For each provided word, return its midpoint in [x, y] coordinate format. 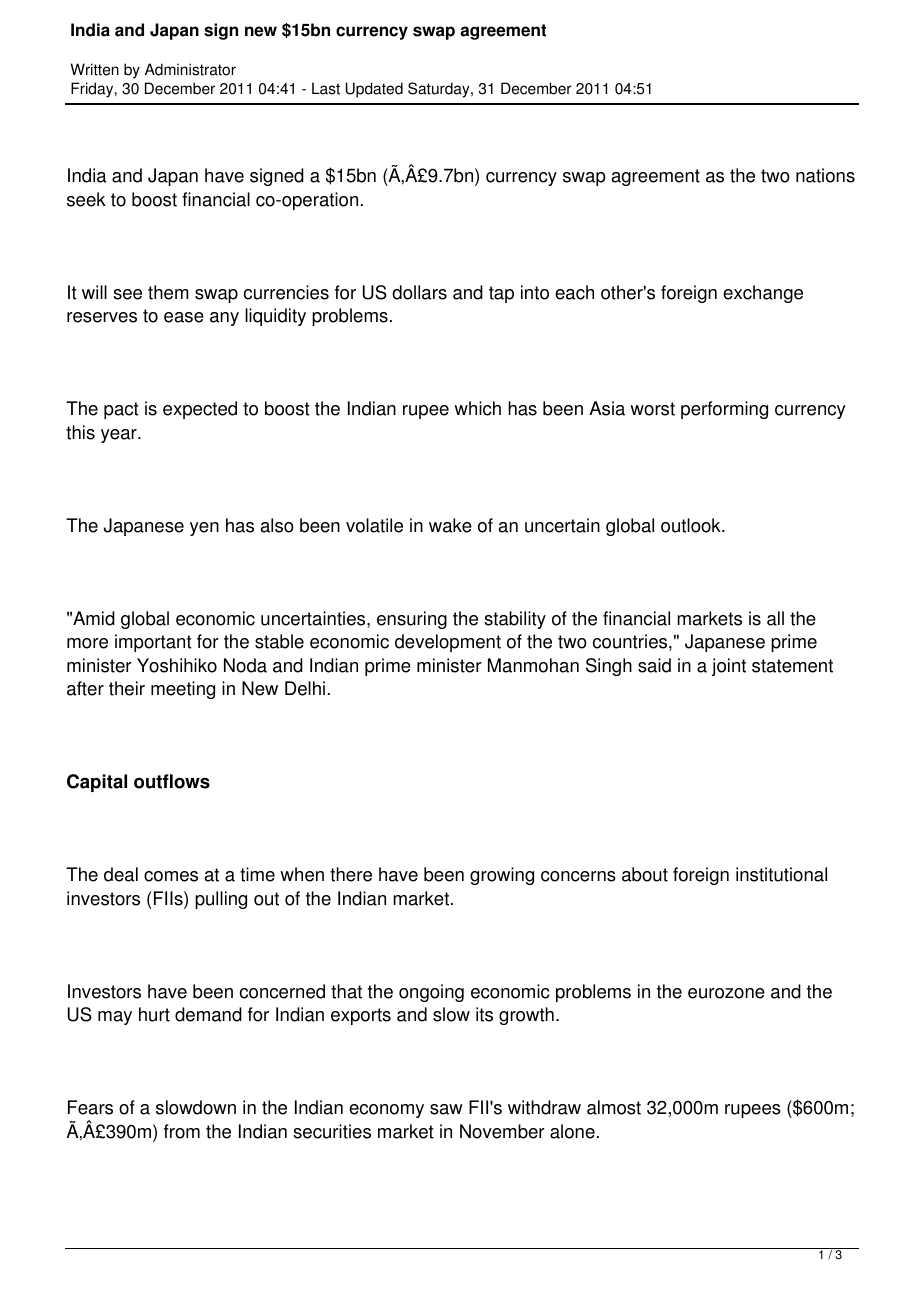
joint [729, 667]
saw [446, 1109]
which [477, 408]
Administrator [190, 69]
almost [614, 1107]
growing [502, 876]
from [182, 1131]
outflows [172, 781]
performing [724, 410]
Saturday [440, 90]
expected [200, 410]
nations [825, 175]
